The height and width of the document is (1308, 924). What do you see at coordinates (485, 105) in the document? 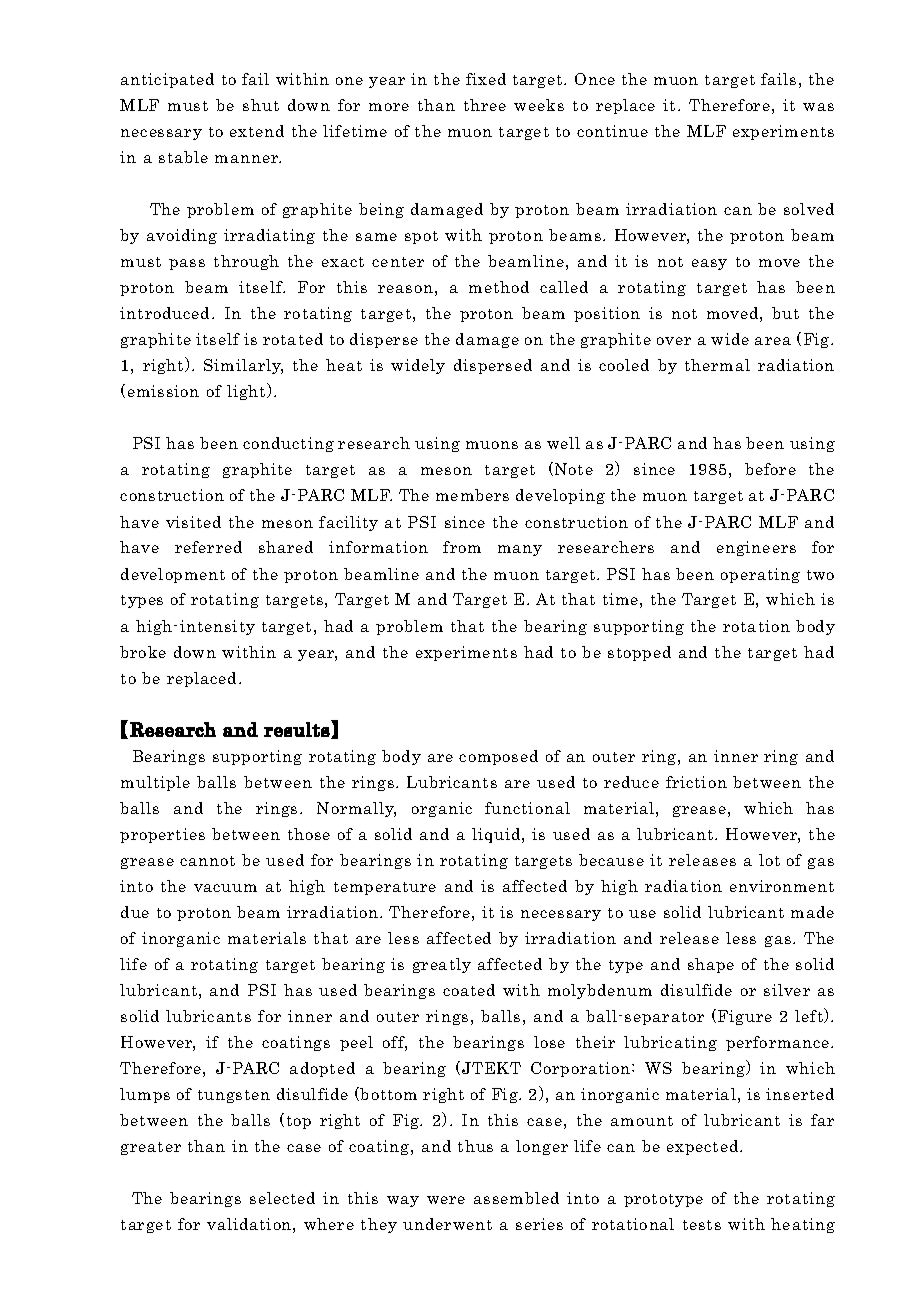
I see `three` at bounding box center [485, 105].
